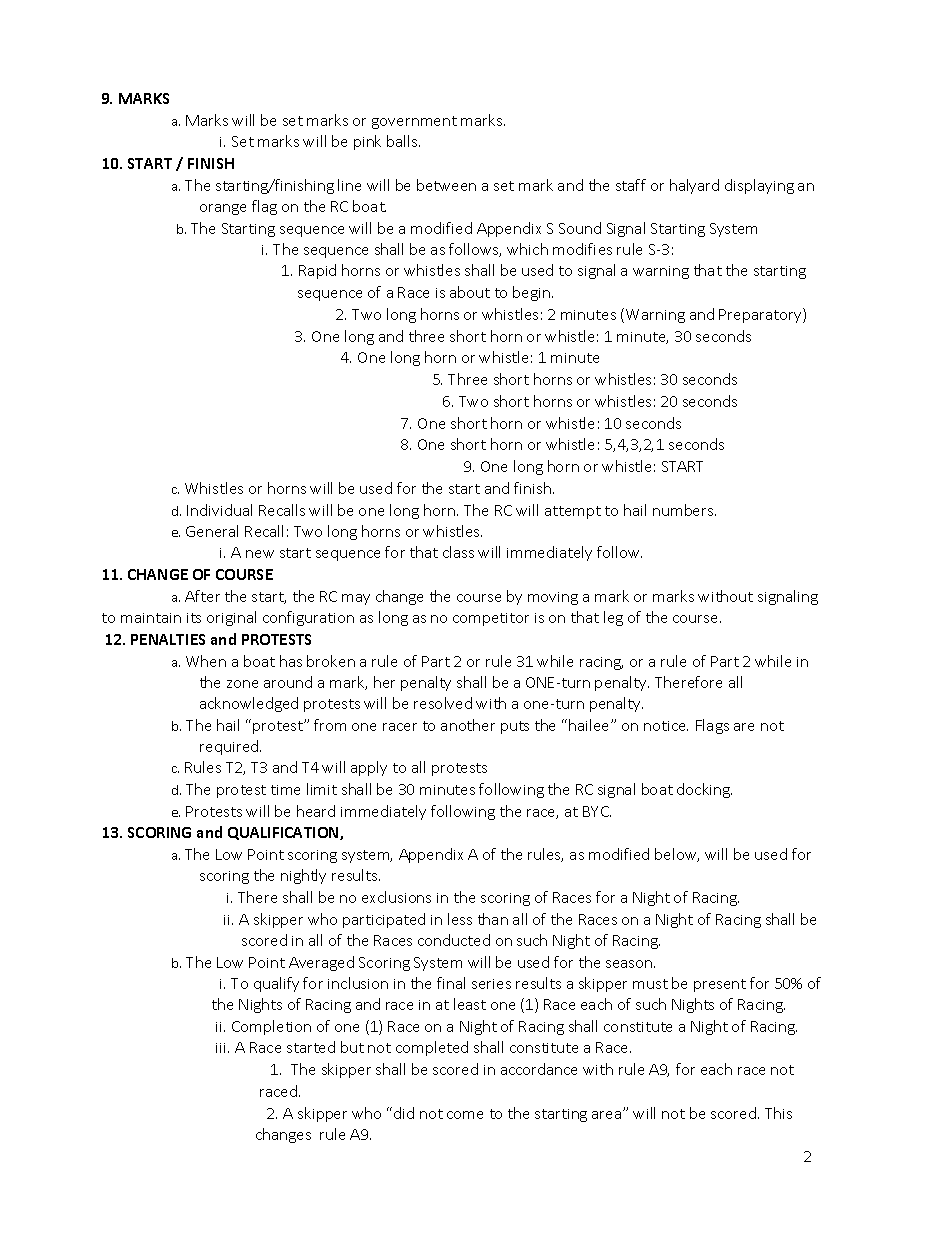 The width and height of the document is (952, 1233). Describe the element at coordinates (349, 185) in the document. I see `line` at that location.
